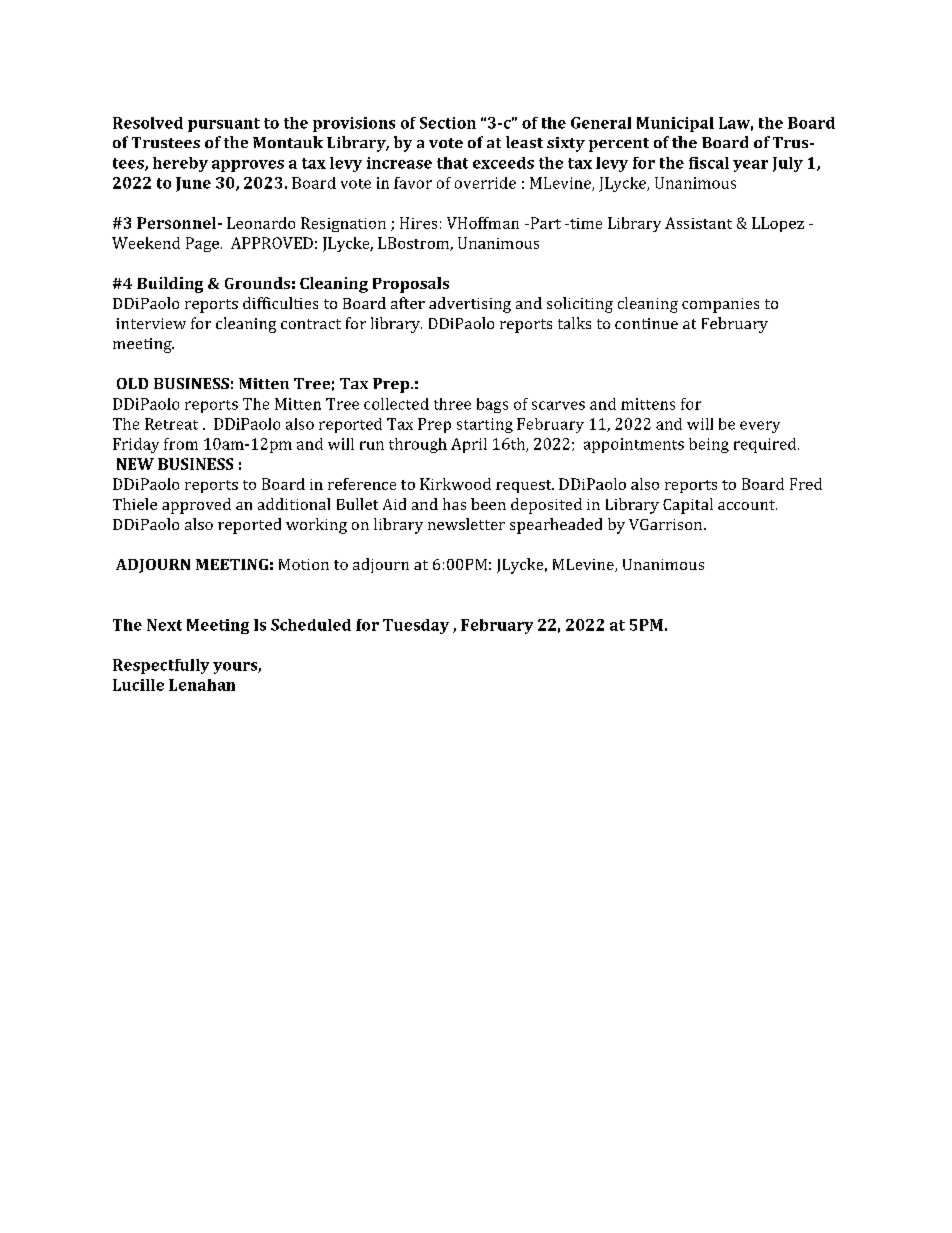 This screenshot has width=952, height=1233. Describe the element at coordinates (720, 305) in the screenshot. I see `companies` at that location.
